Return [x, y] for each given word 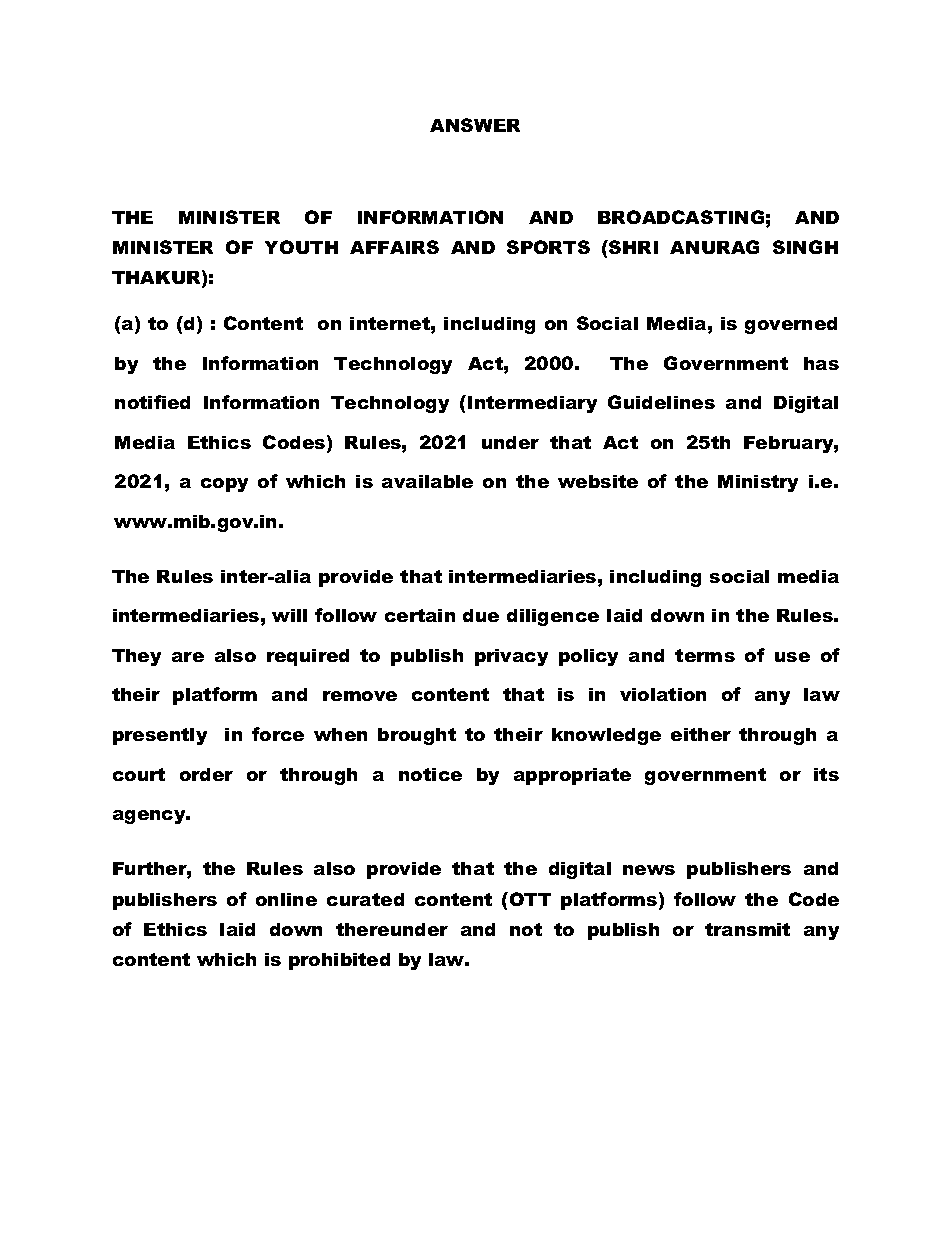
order [206, 774]
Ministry [758, 483]
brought [417, 736]
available [427, 481]
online [286, 899]
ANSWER [475, 125]
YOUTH [301, 247]
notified [152, 402]
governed [791, 325]
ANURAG [714, 247]
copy [224, 485]
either [701, 734]
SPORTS [548, 247]
